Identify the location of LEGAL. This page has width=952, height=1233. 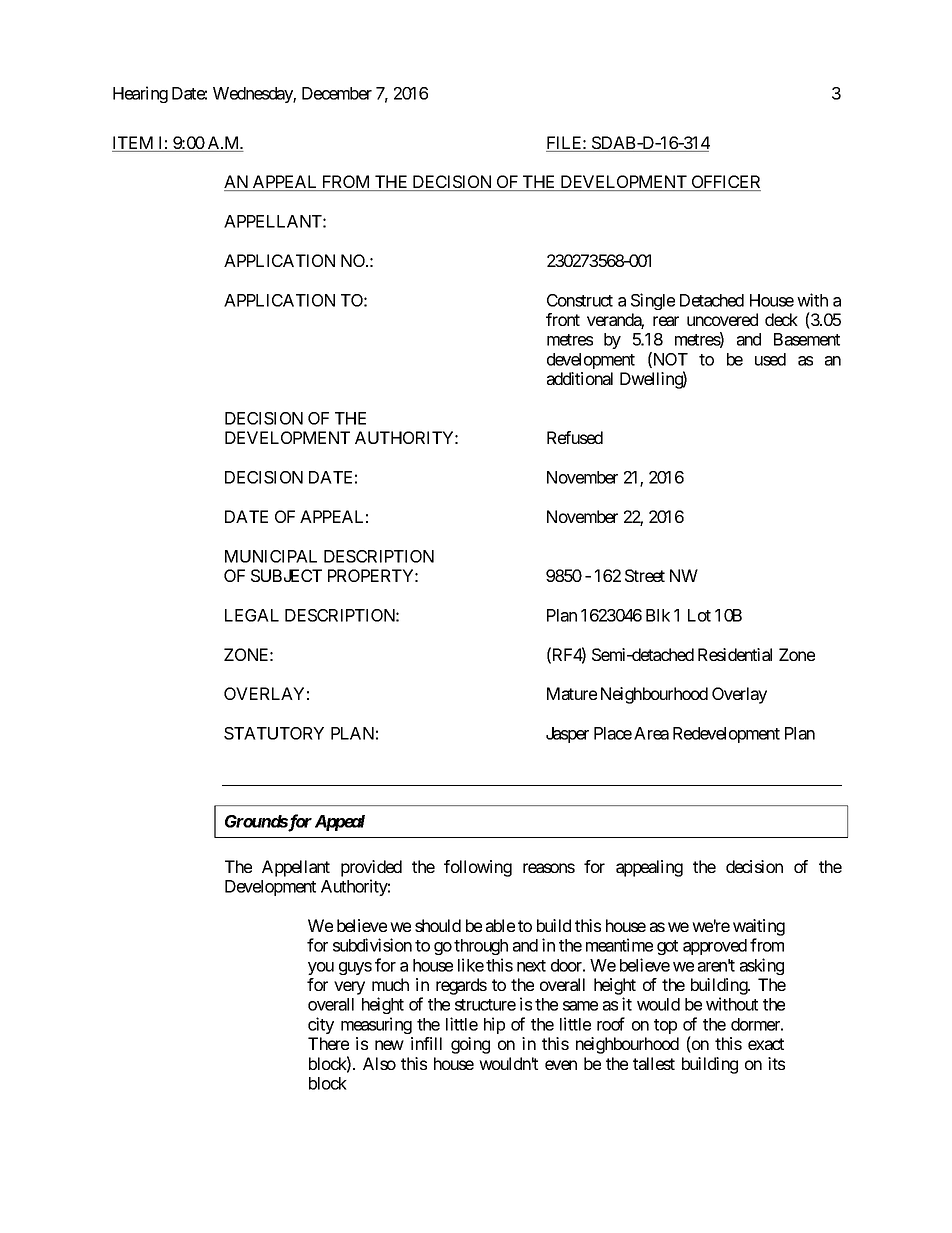
(252, 615).
